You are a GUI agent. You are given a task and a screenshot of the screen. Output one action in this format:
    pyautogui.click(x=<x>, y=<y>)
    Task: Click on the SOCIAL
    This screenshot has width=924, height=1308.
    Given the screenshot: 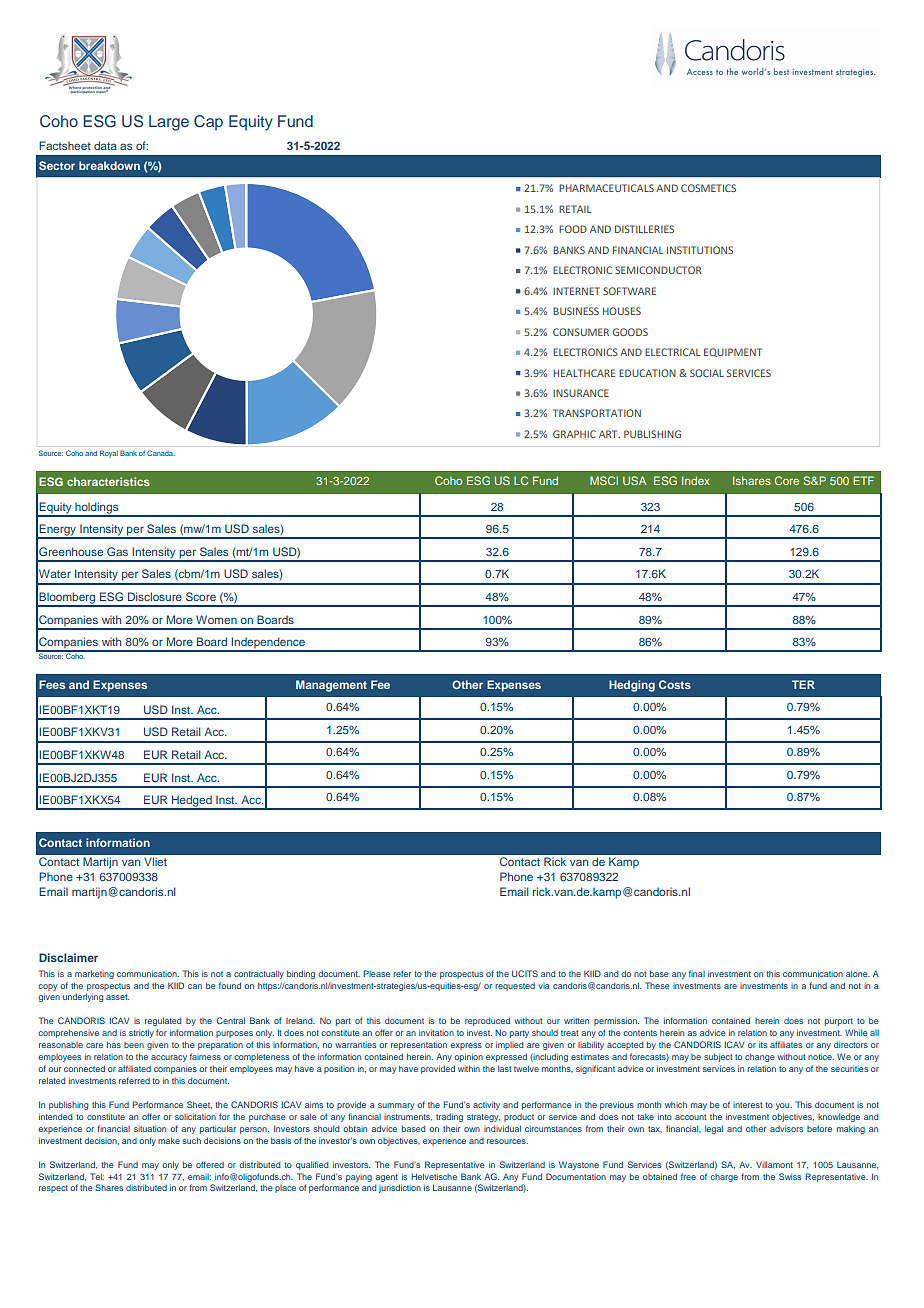 What is the action you would take?
    pyautogui.click(x=707, y=373)
